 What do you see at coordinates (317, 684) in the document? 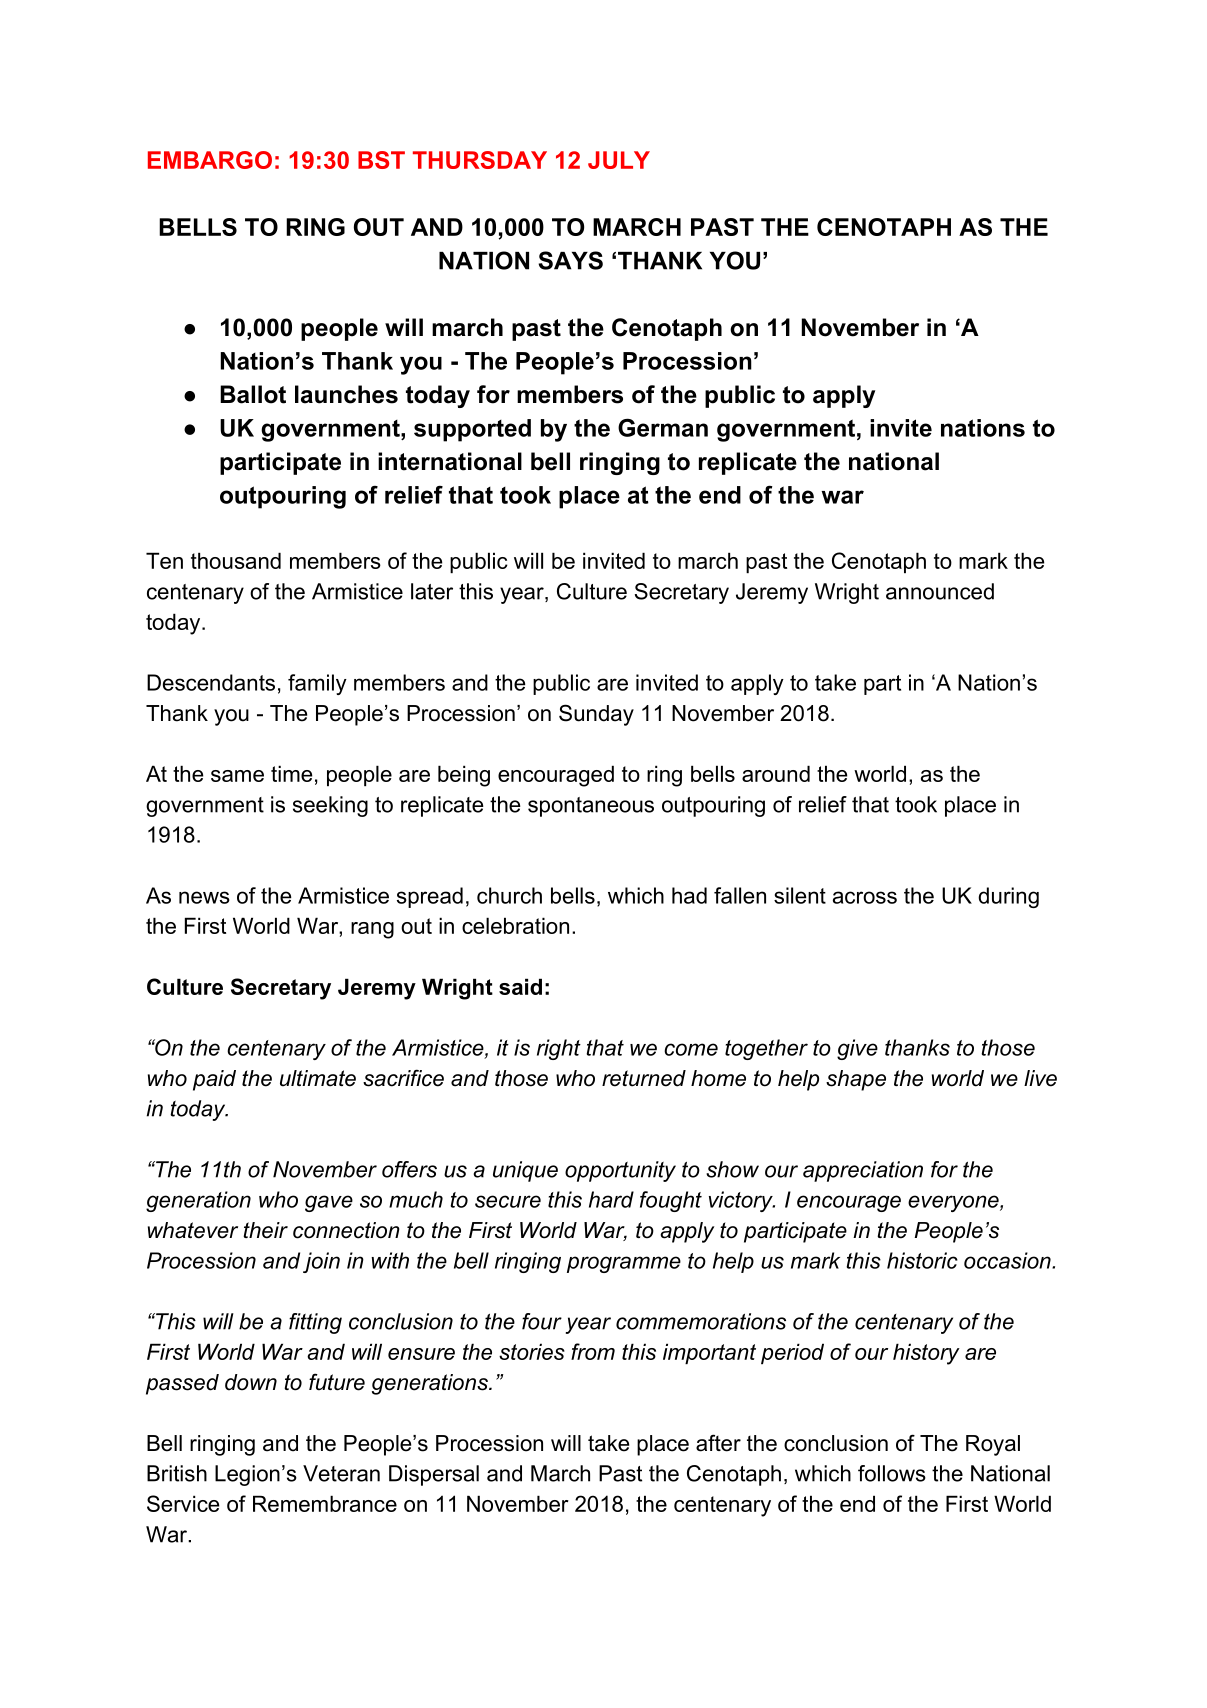
I see `family` at bounding box center [317, 684].
